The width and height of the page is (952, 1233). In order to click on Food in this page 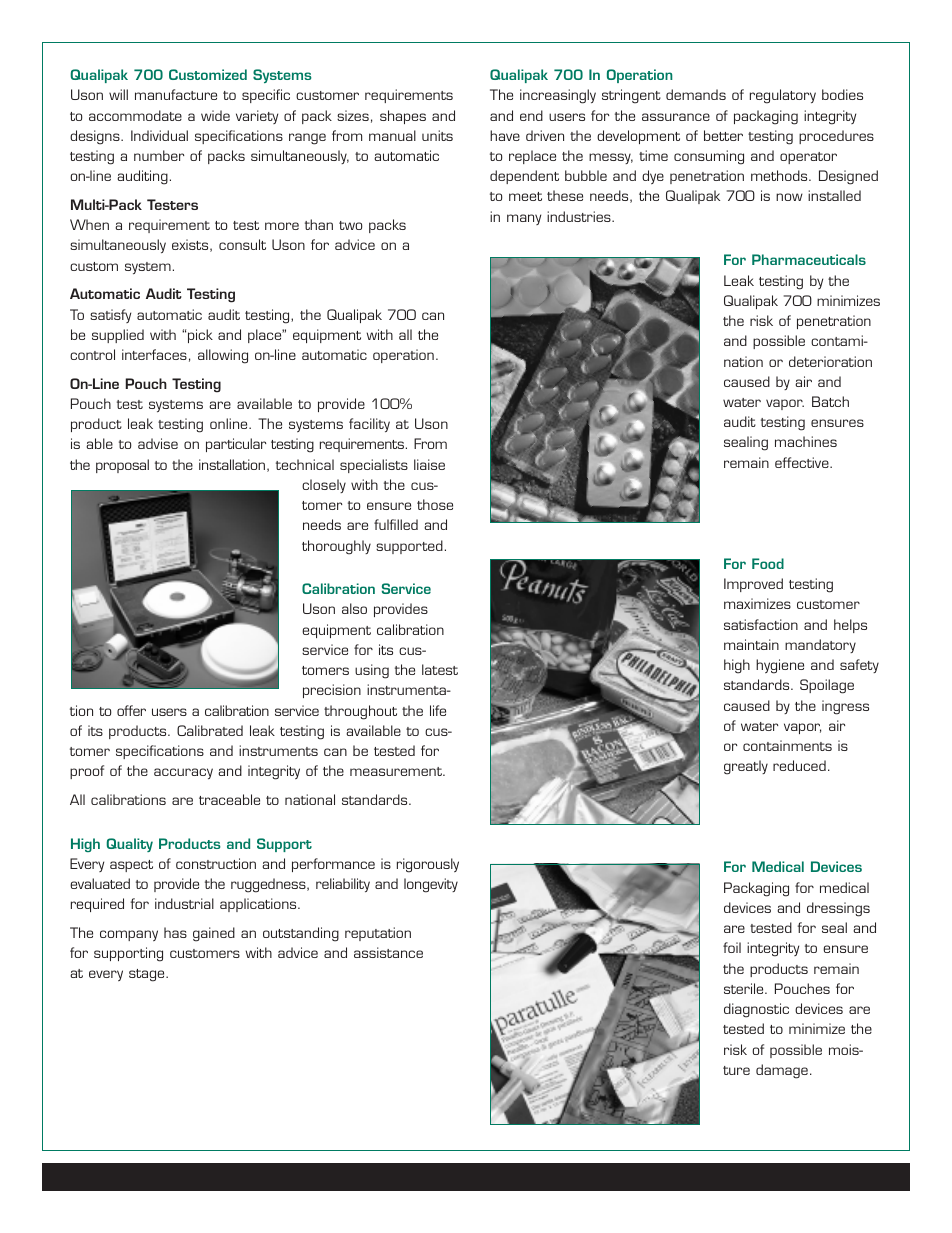, I will do `click(768, 563)`.
